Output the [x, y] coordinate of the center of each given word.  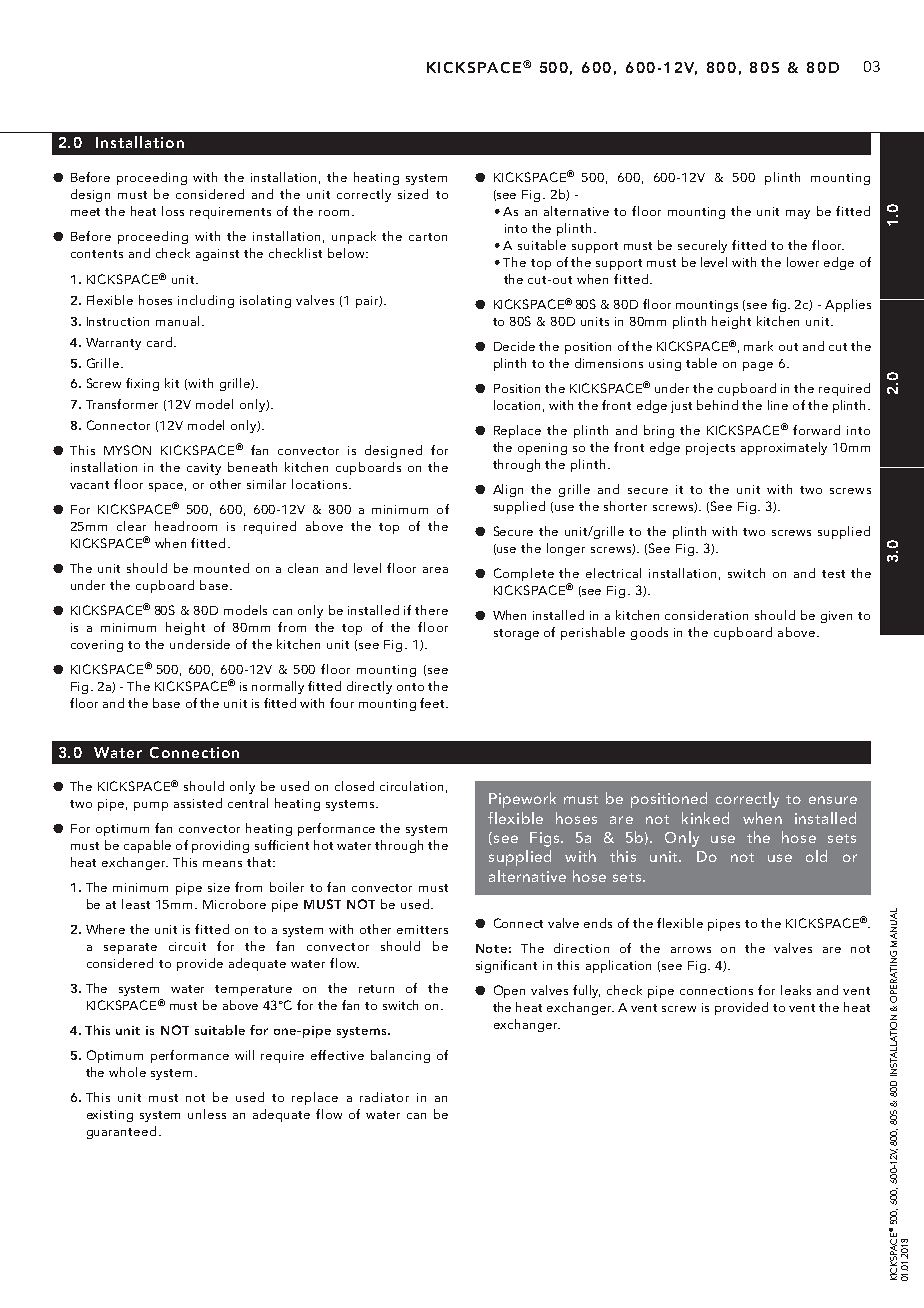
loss [173, 211]
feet [433, 703]
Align [508, 490]
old [816, 856]
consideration [706, 615]
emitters [422, 929]
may [798, 214]
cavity [204, 469]
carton [428, 237]
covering [97, 646]
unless [207, 1114]
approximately [784, 448]
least [136, 904]
